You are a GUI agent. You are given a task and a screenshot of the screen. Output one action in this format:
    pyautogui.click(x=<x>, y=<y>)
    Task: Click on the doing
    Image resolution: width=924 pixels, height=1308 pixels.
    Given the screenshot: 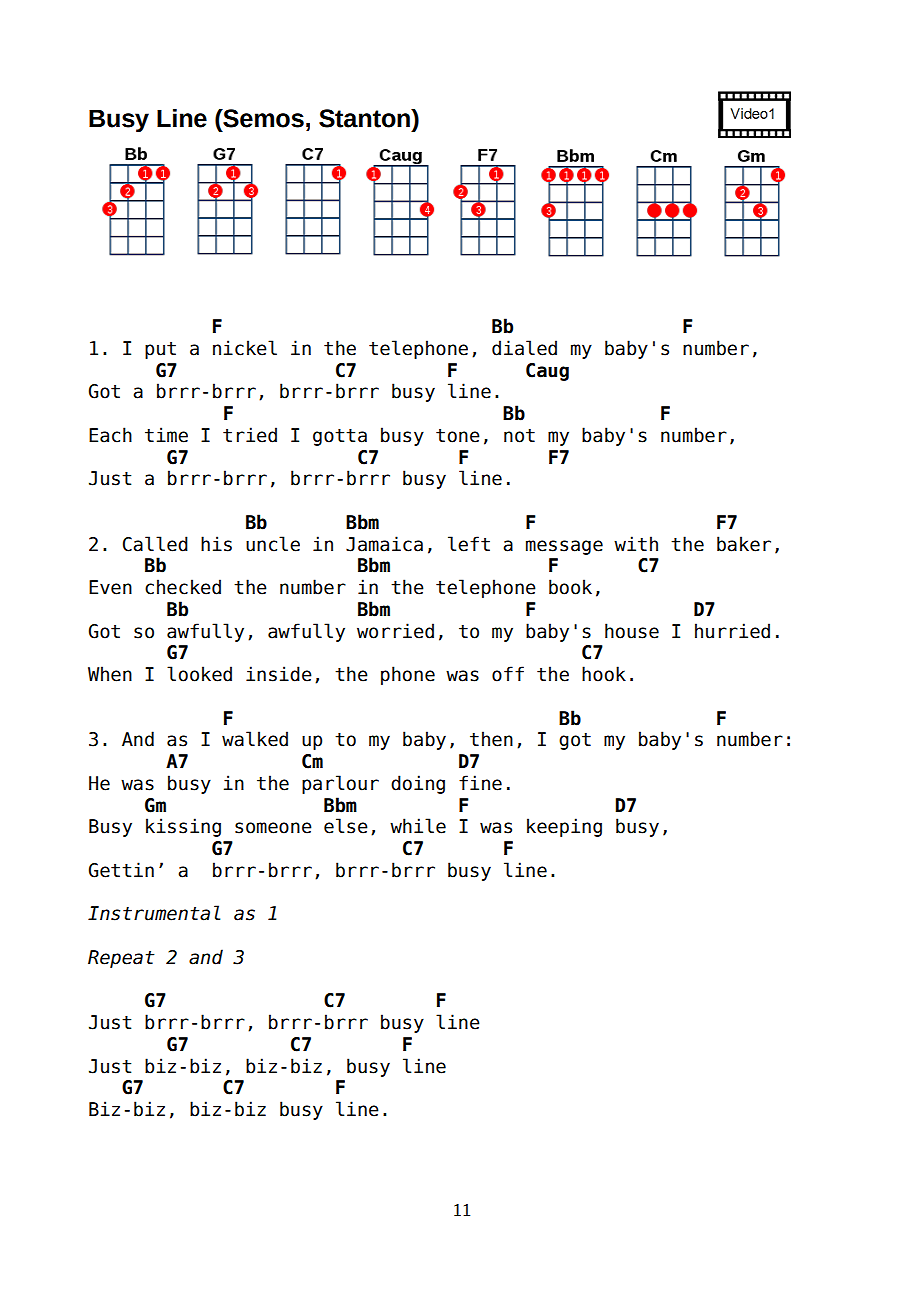 What is the action you would take?
    pyautogui.click(x=418, y=784)
